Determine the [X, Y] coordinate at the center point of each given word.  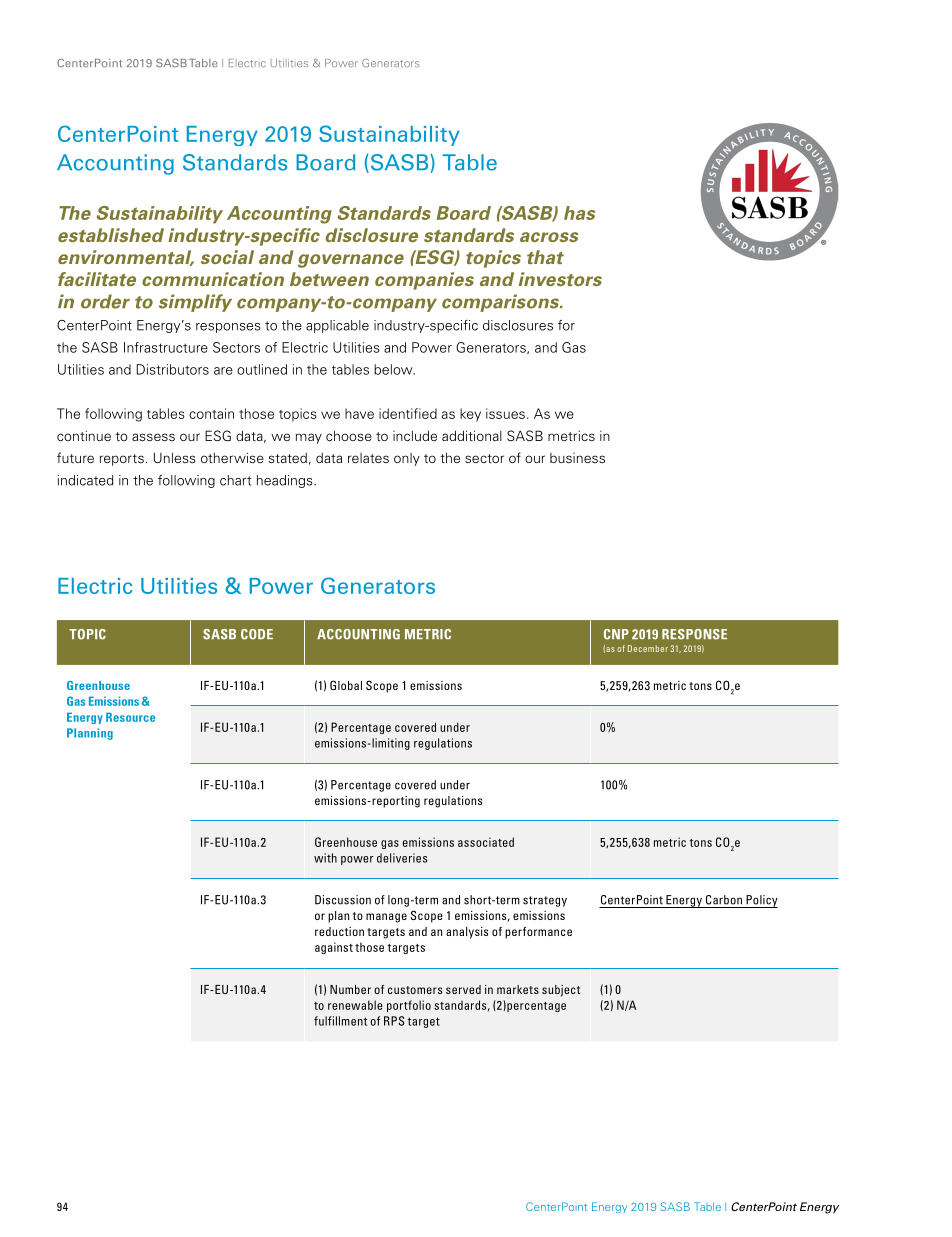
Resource [130, 717]
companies [424, 281]
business [577, 458]
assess [153, 437]
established [111, 235]
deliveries [402, 858]
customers [415, 990]
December [648, 648]
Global [346, 685]
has [579, 213]
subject [561, 991]
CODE [257, 634]
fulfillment [340, 1021]
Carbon [724, 900]
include [415, 435]
